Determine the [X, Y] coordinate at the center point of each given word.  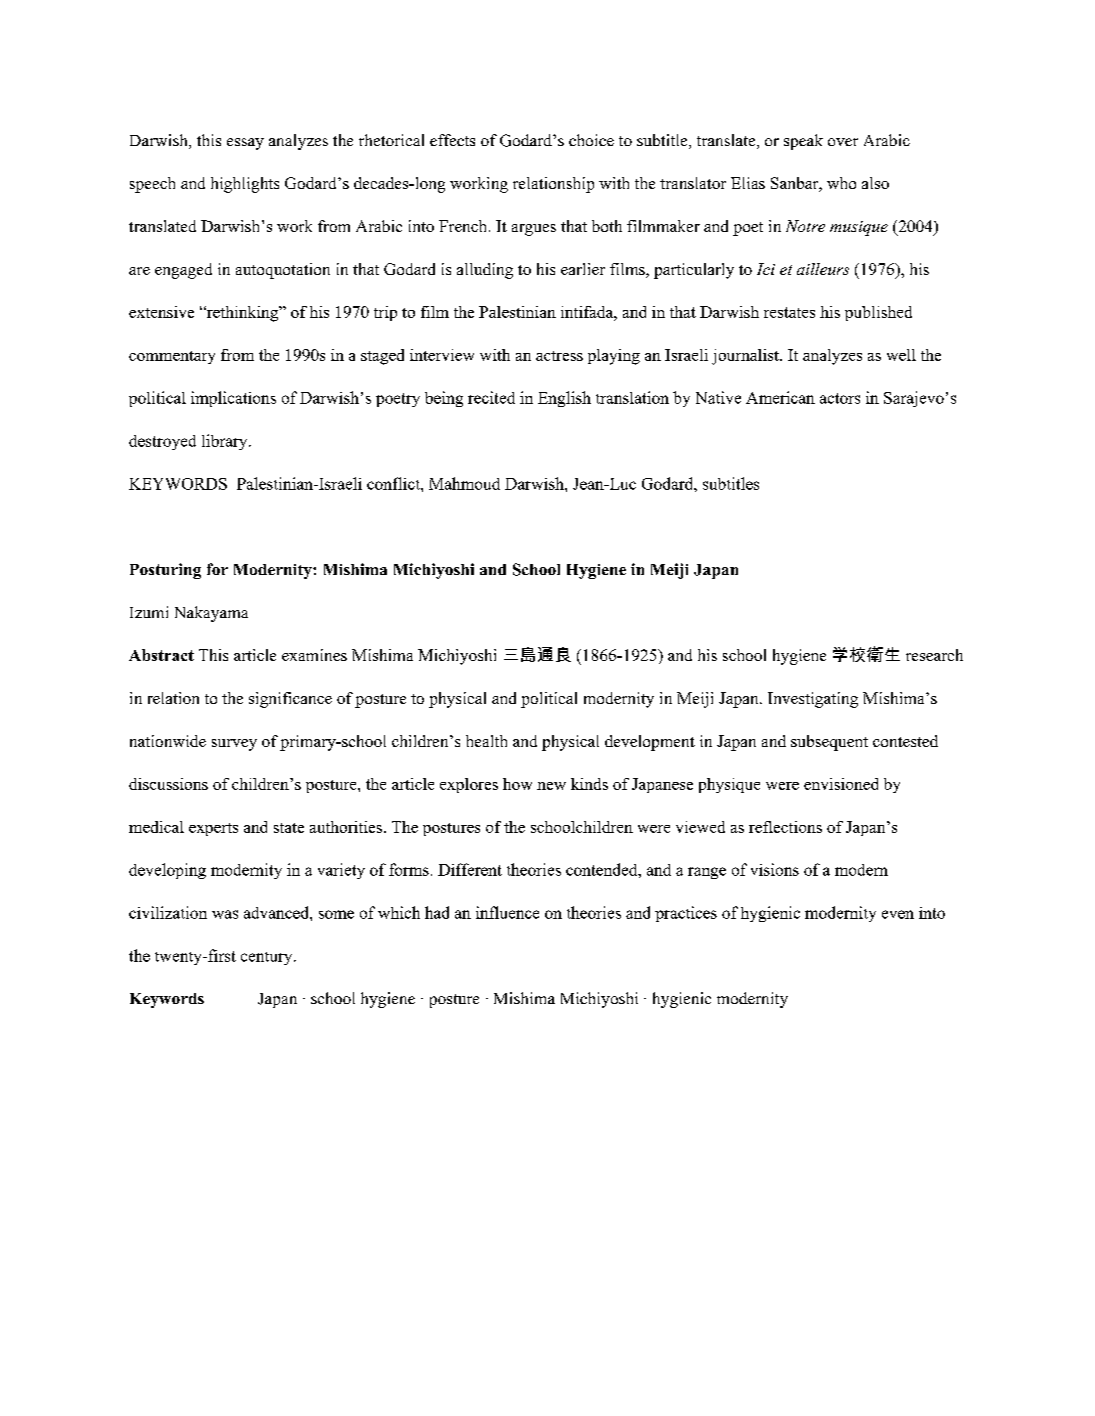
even [898, 914]
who [841, 183]
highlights [245, 185]
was [225, 914]
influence [507, 912]
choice [591, 140]
